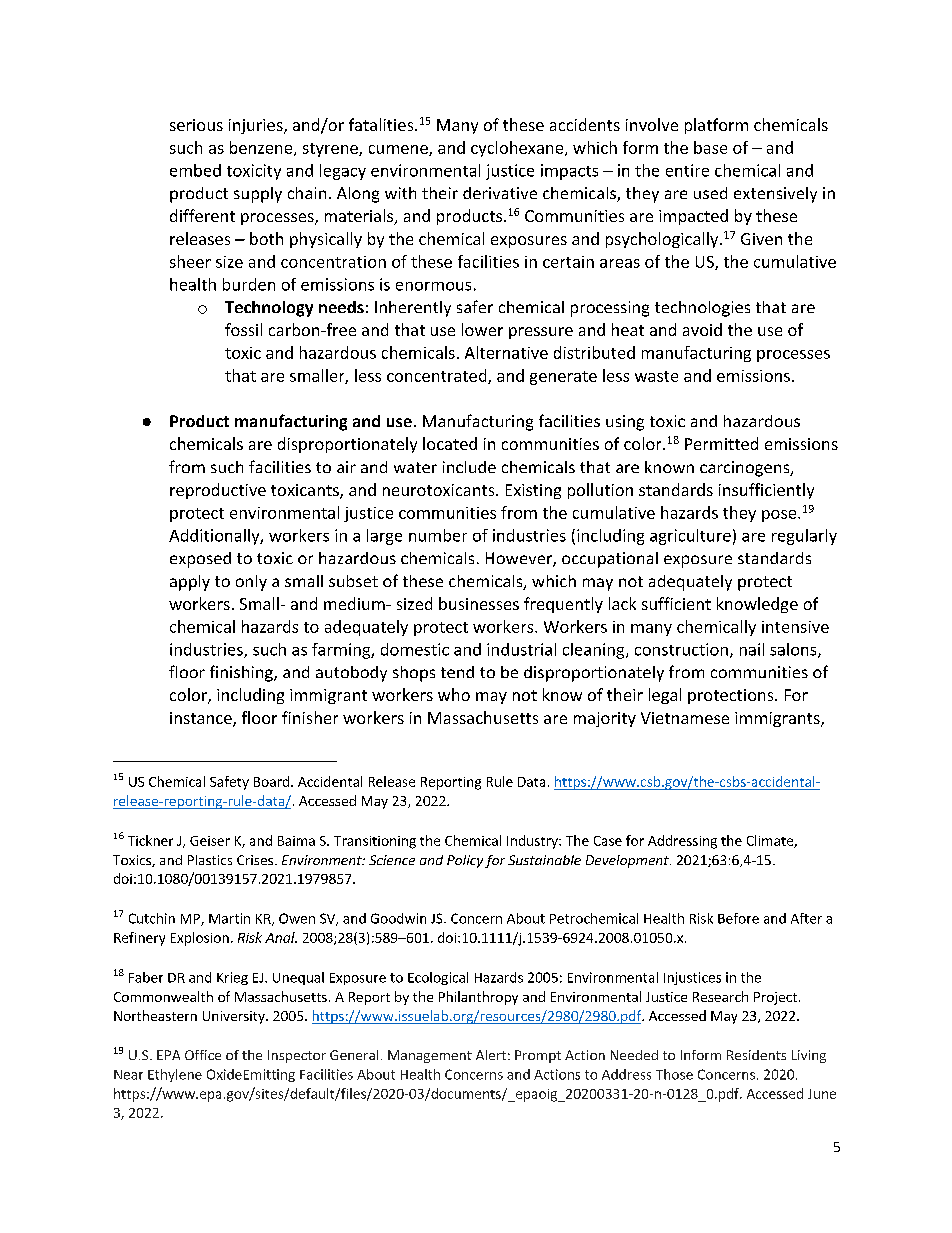 The image size is (952, 1233). Describe the element at coordinates (746, 469) in the screenshot. I see `carcinogens` at that location.
